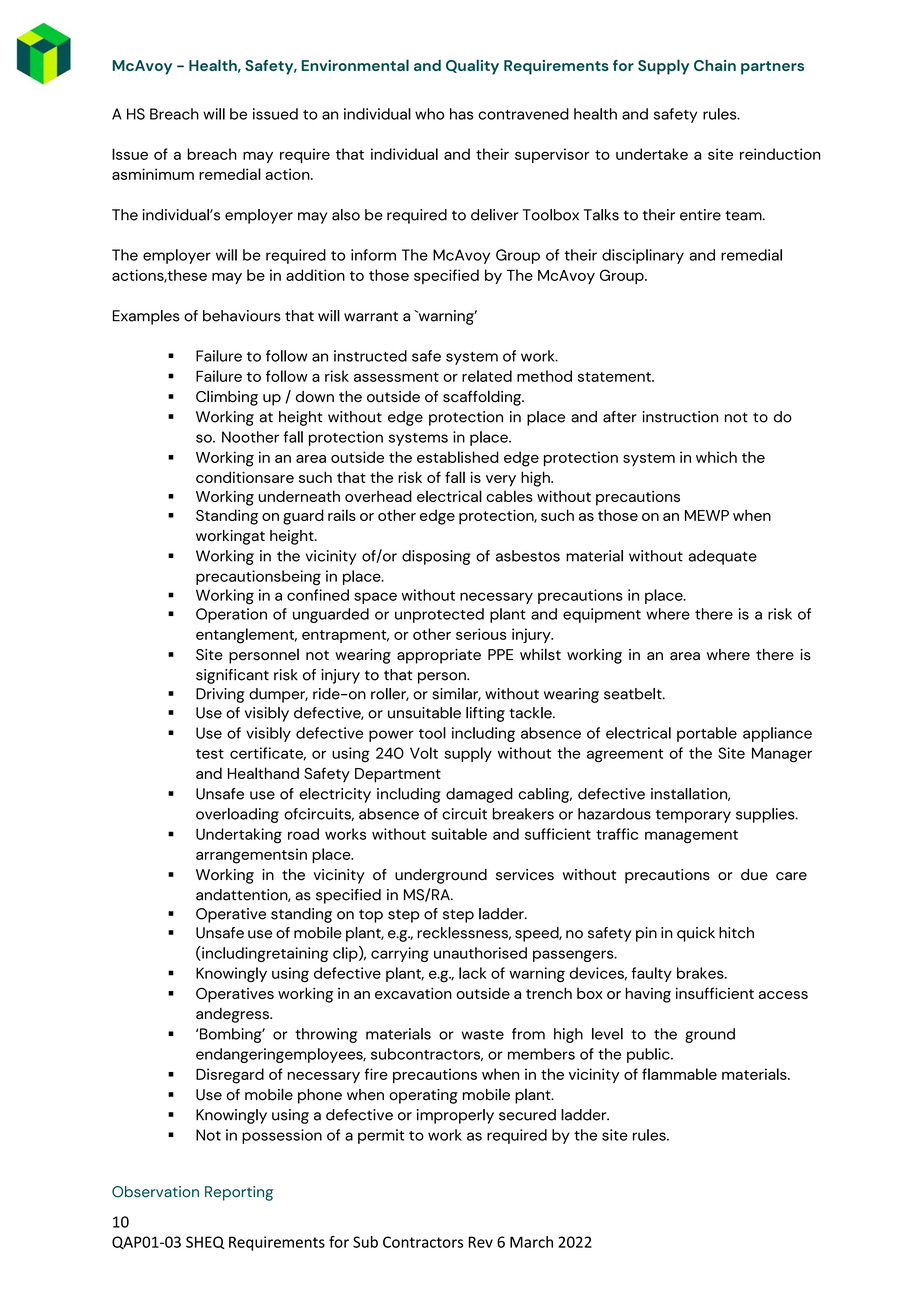  What do you see at coordinates (230, 1076) in the screenshot?
I see `Disregard` at bounding box center [230, 1076].
